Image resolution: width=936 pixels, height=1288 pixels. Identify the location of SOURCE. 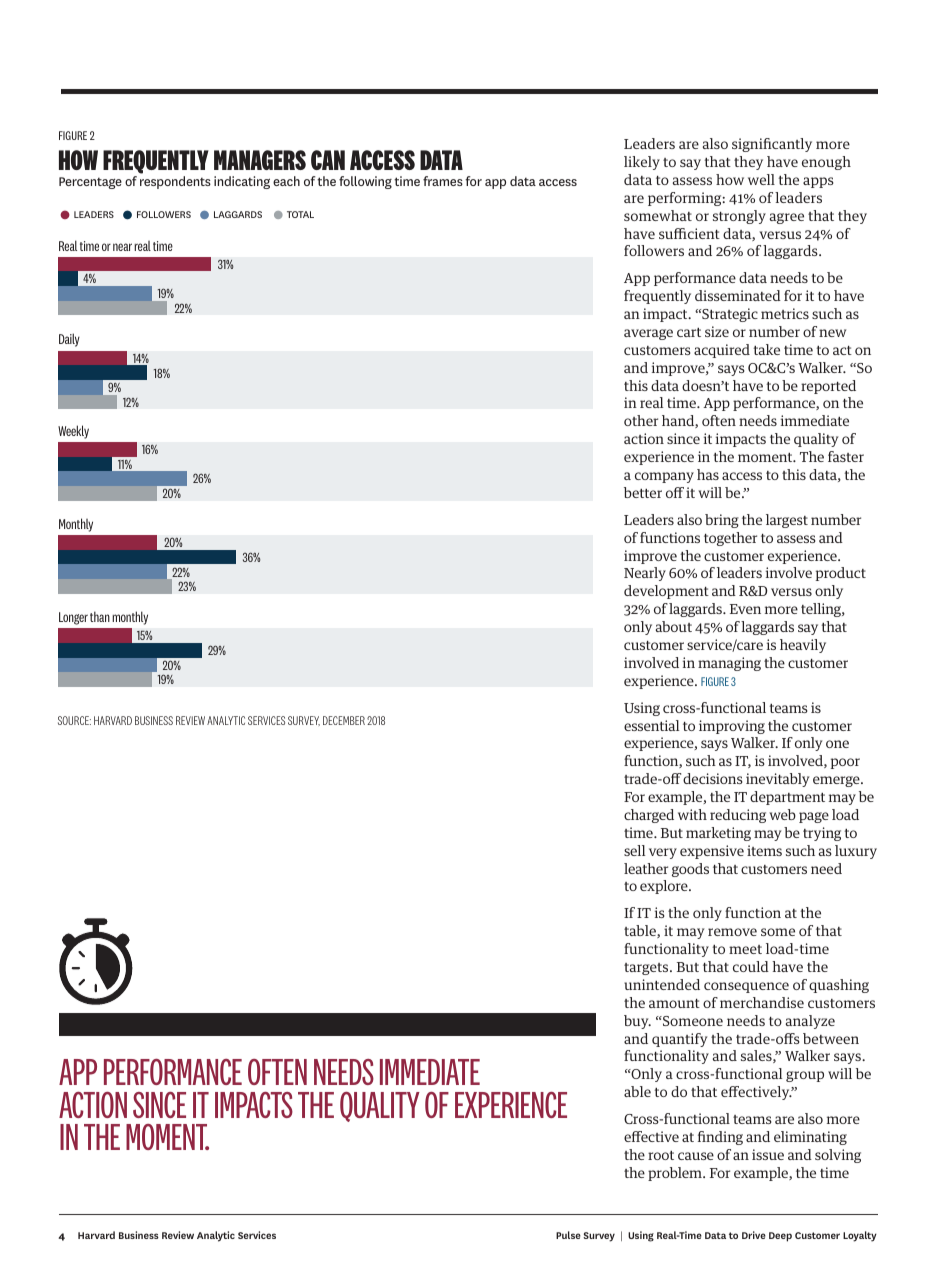
(74, 720).
